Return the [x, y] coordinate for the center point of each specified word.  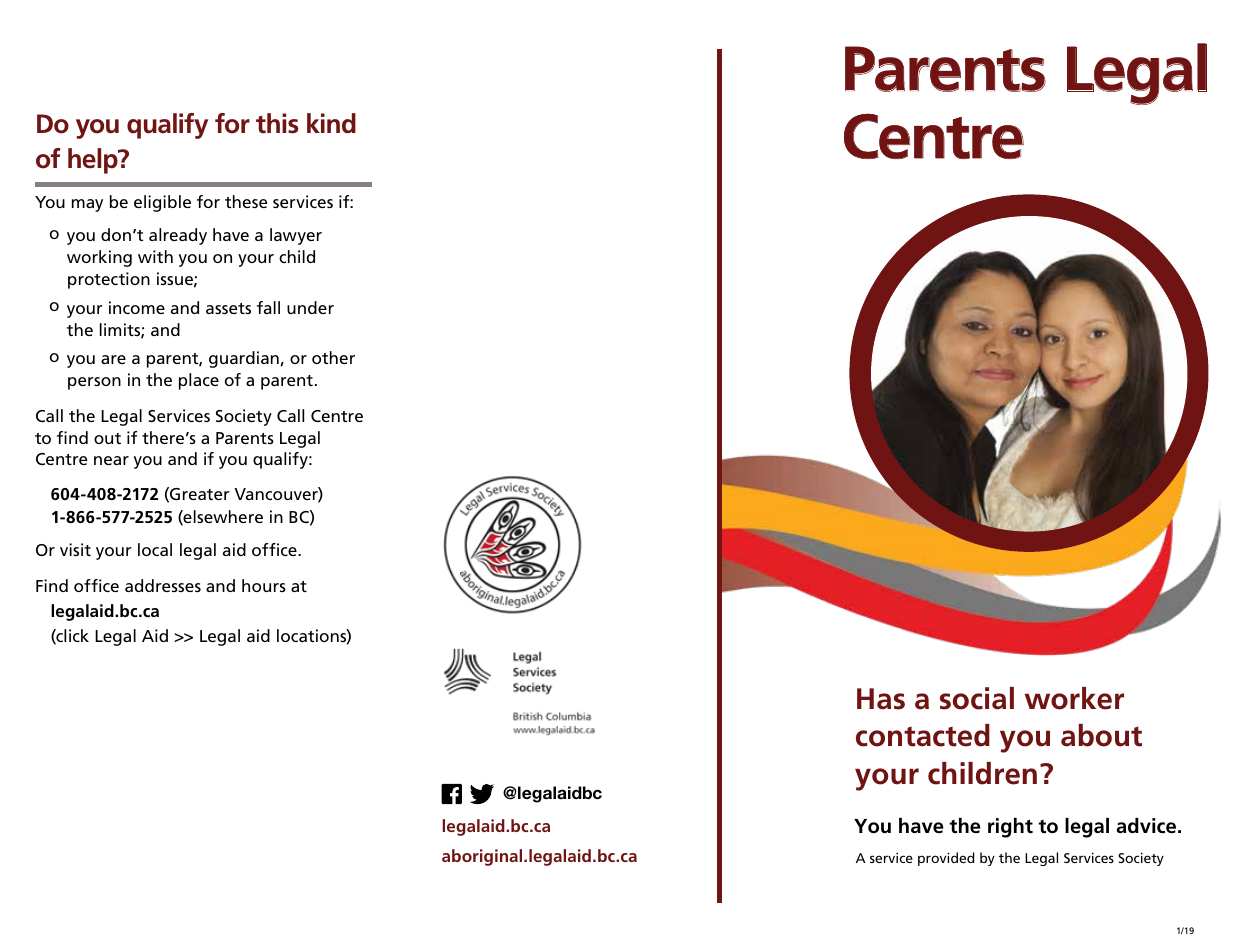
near [111, 460]
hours [264, 585]
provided [946, 859]
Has [881, 699]
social [977, 698]
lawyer [296, 236]
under [310, 307]
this [277, 123]
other [333, 357]
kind [331, 123]
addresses [163, 585]
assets [228, 308]
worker [1074, 698]
